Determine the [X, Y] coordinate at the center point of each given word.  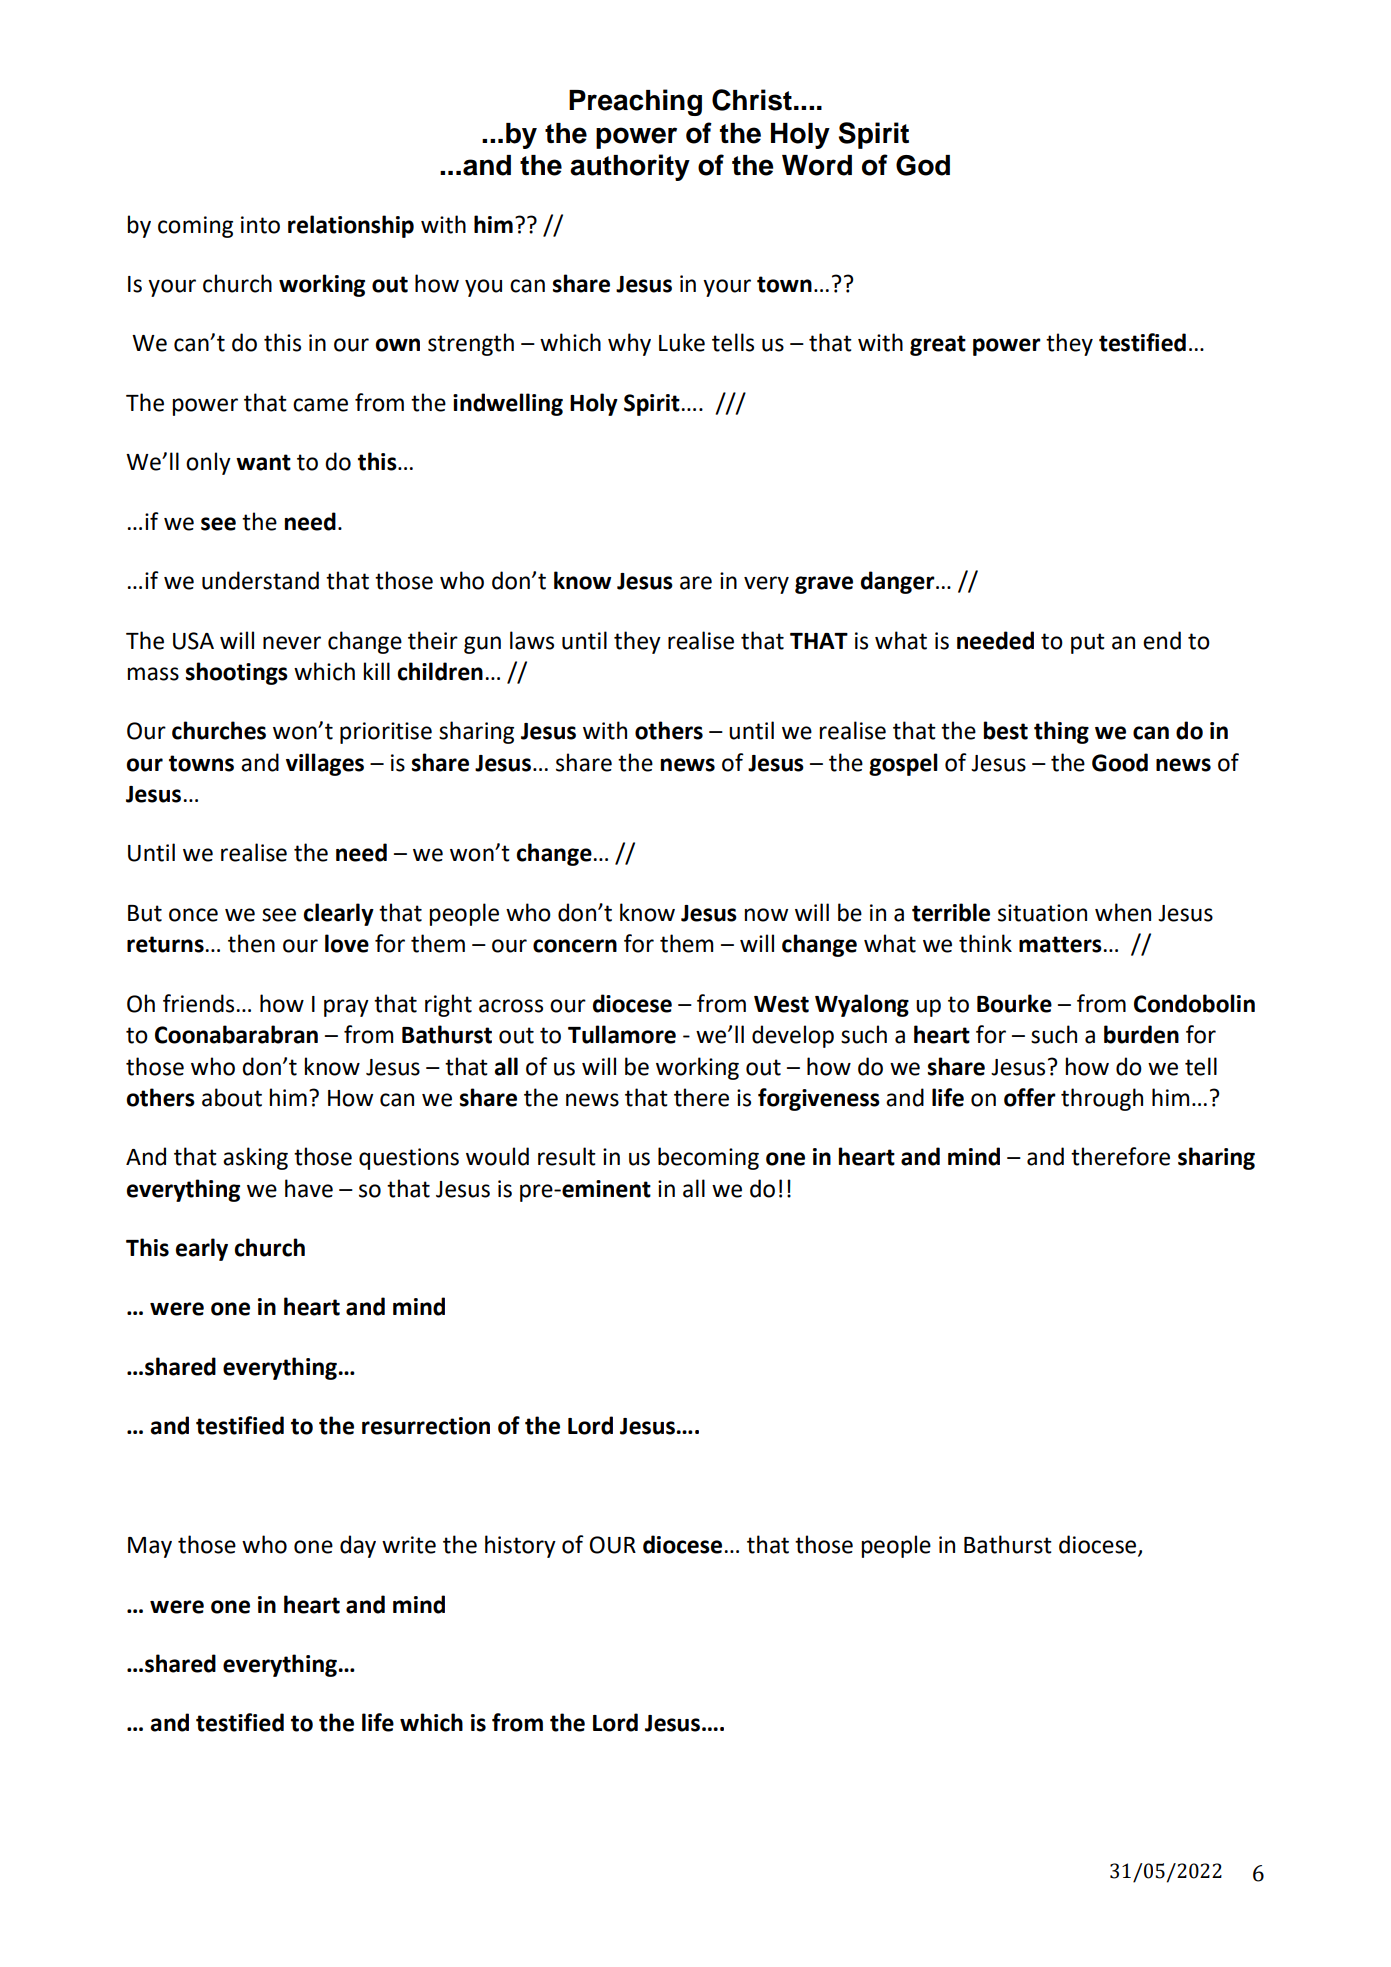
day [358, 1546]
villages [325, 764]
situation [1042, 913]
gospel [903, 764]
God [923, 165]
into [260, 225]
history [520, 1546]
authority [630, 167]
